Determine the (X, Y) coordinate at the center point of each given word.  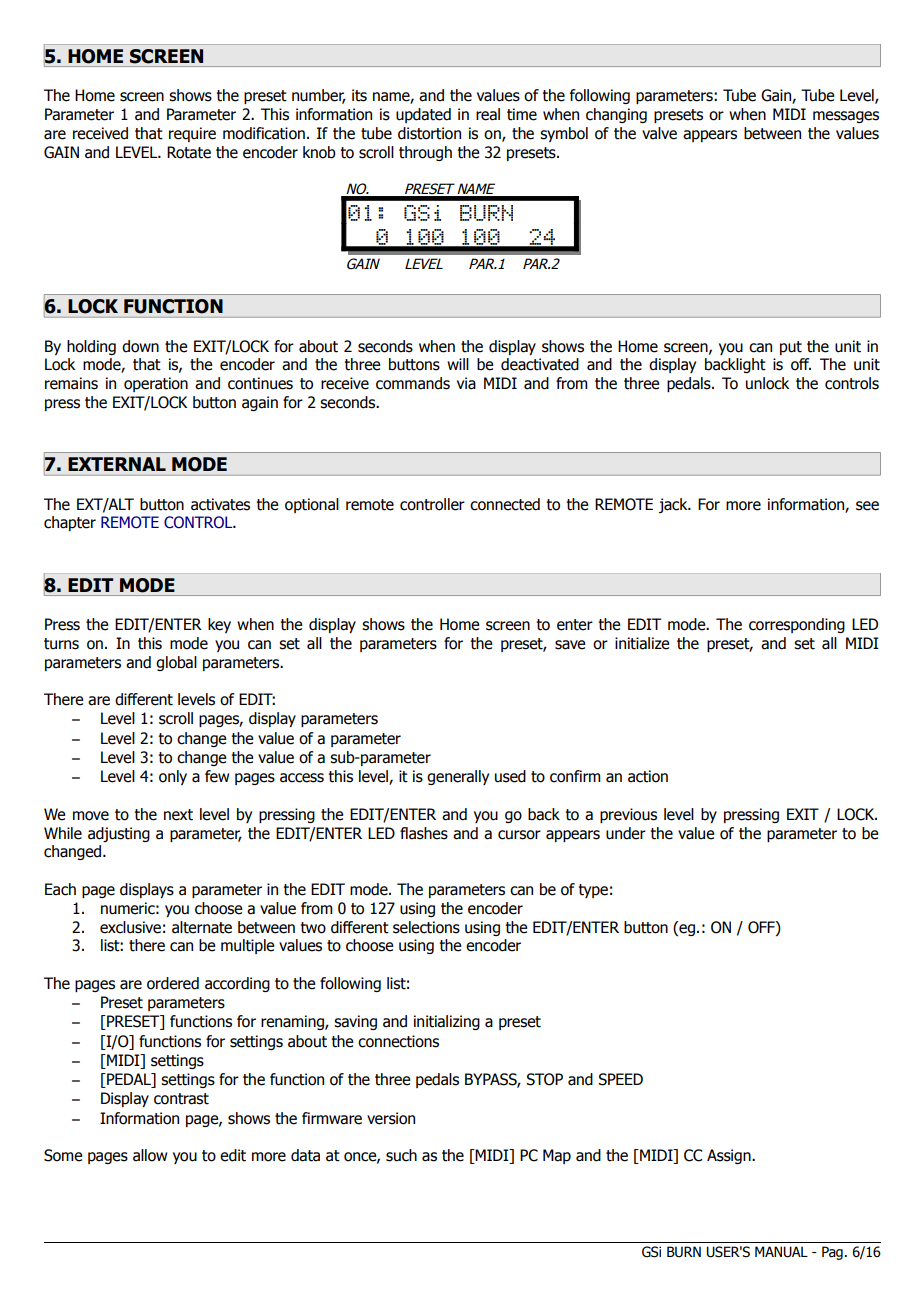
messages (846, 117)
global (176, 663)
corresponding (797, 625)
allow (150, 1155)
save (570, 645)
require (192, 134)
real (488, 114)
